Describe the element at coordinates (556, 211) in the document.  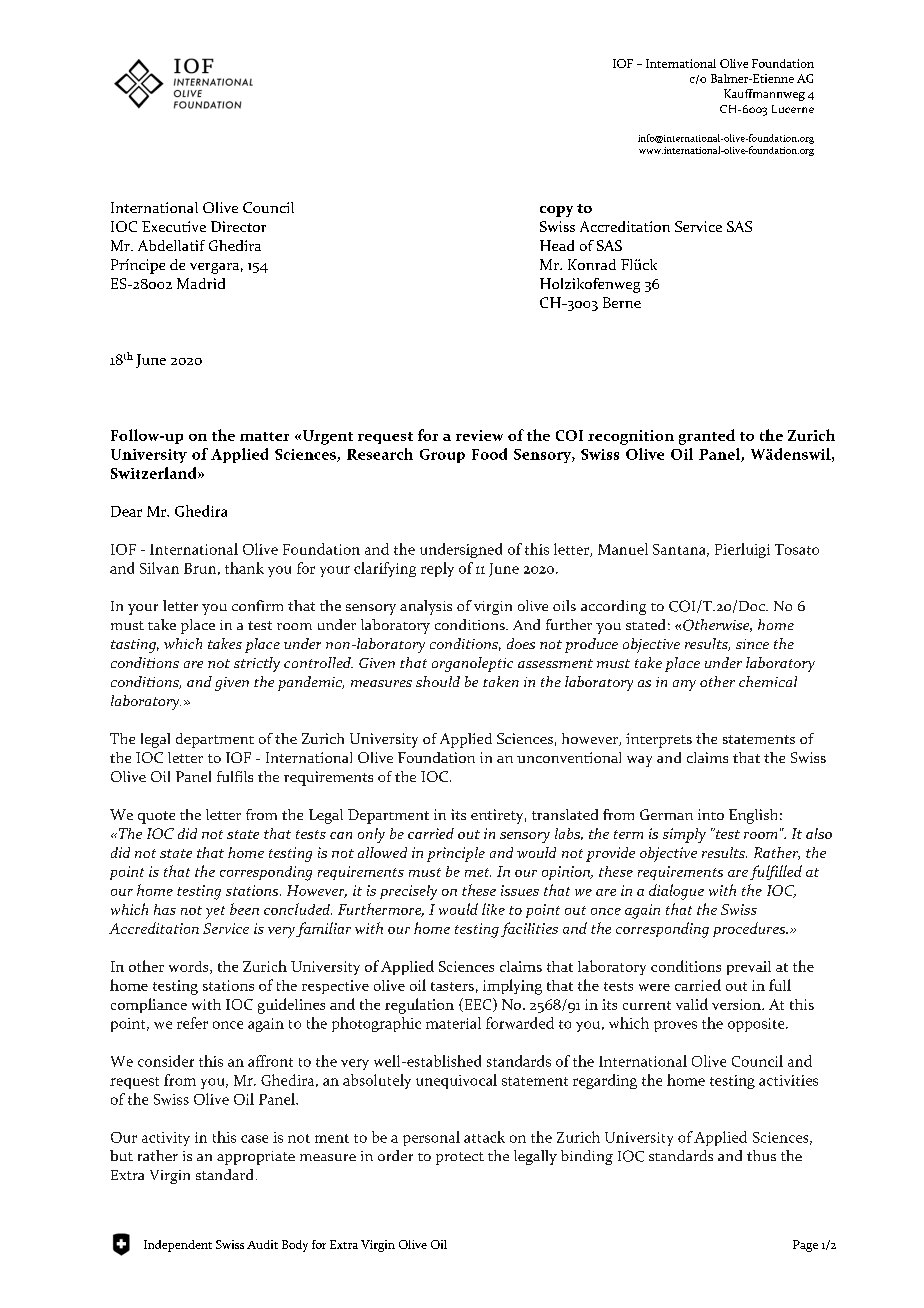
I see `copy` at that location.
